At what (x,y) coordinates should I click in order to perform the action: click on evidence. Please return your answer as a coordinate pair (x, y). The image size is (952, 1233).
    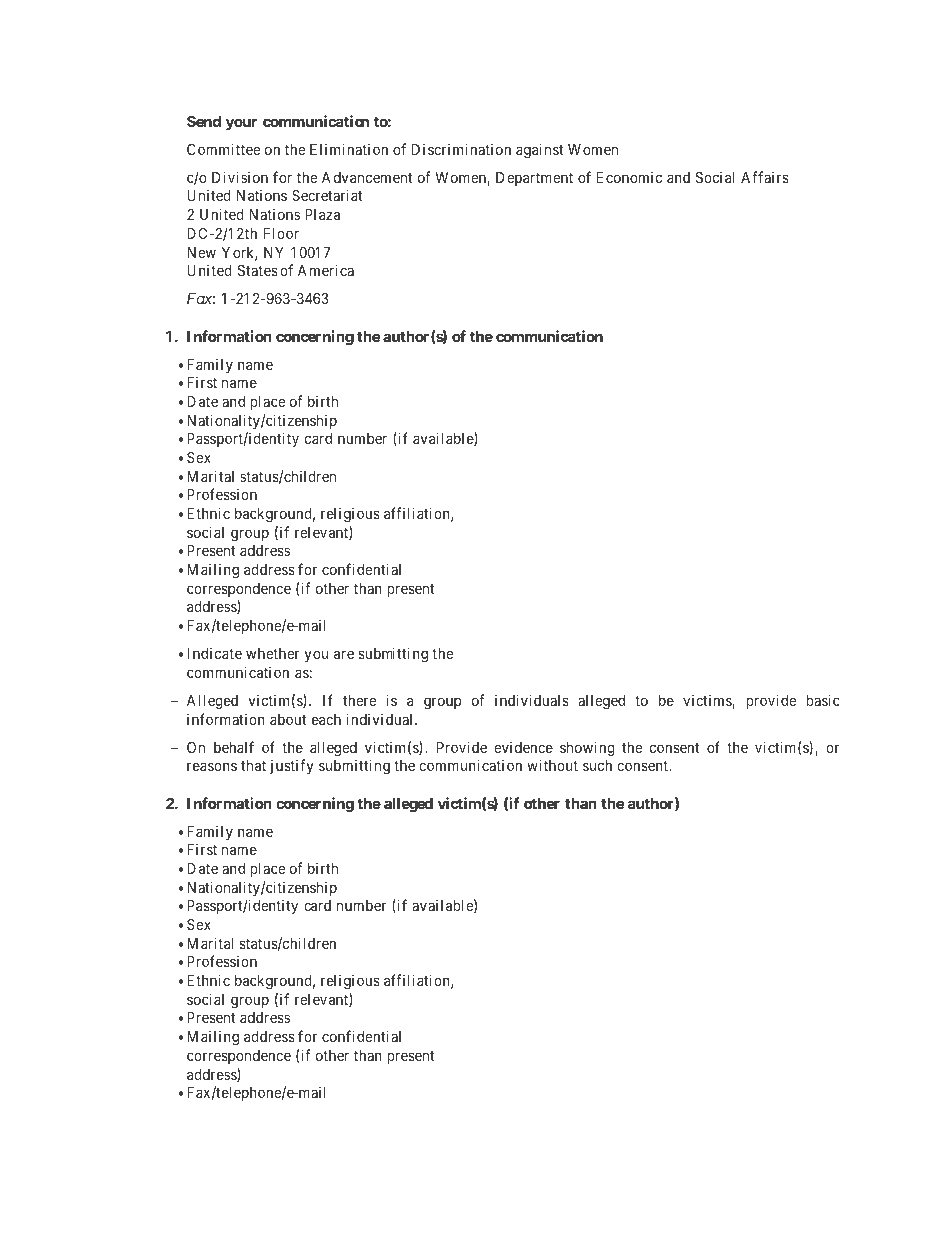
    Looking at the image, I should click on (523, 747).
